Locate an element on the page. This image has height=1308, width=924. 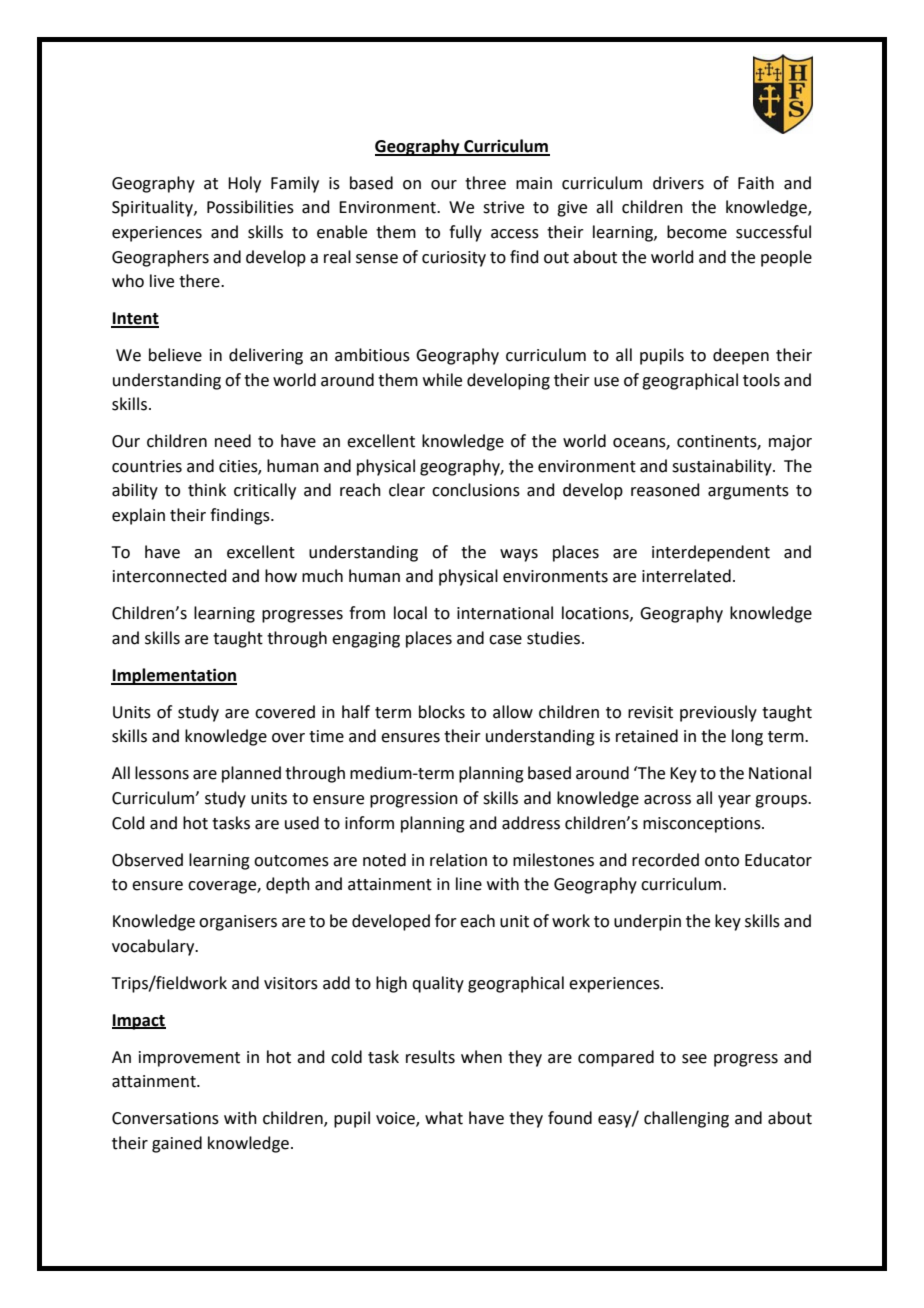
become is located at coordinates (697, 232).
